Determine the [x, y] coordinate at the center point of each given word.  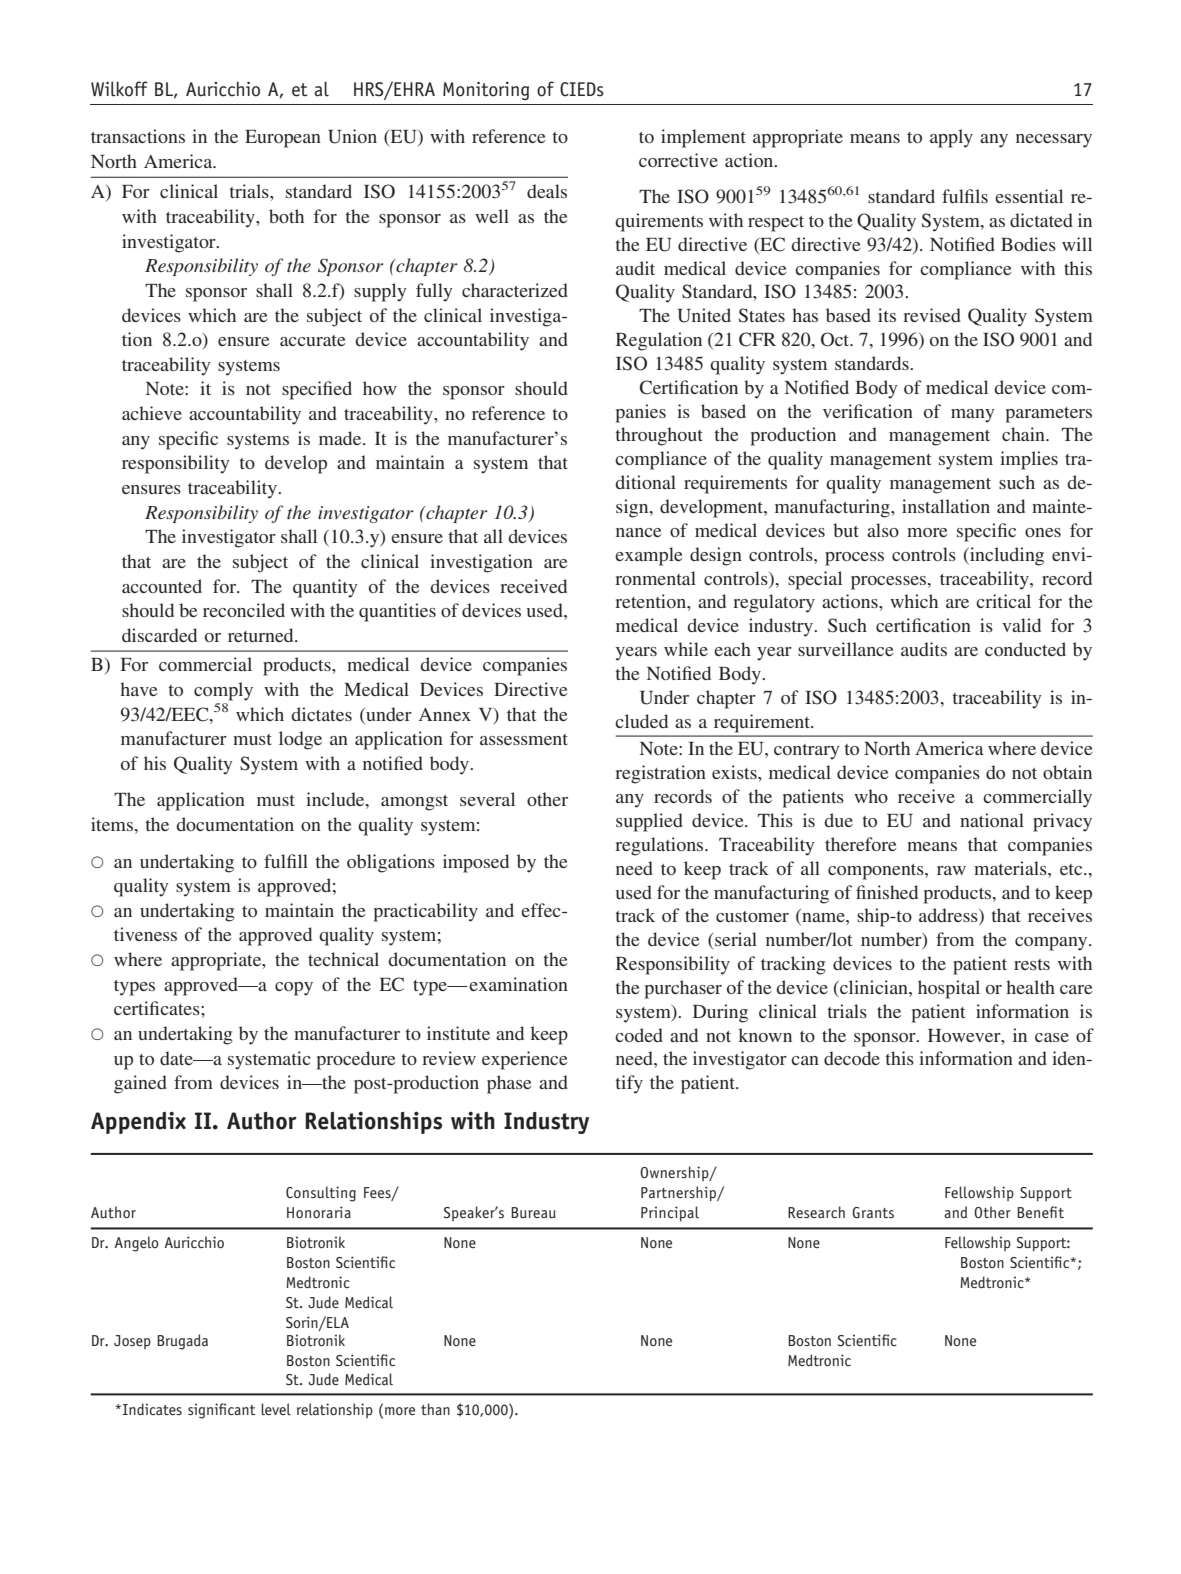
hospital [949, 989]
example [649, 556]
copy [294, 989]
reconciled [244, 610]
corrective [678, 160]
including [1006, 556]
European [283, 139]
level [276, 1409]
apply [951, 138]
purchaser [683, 989]
